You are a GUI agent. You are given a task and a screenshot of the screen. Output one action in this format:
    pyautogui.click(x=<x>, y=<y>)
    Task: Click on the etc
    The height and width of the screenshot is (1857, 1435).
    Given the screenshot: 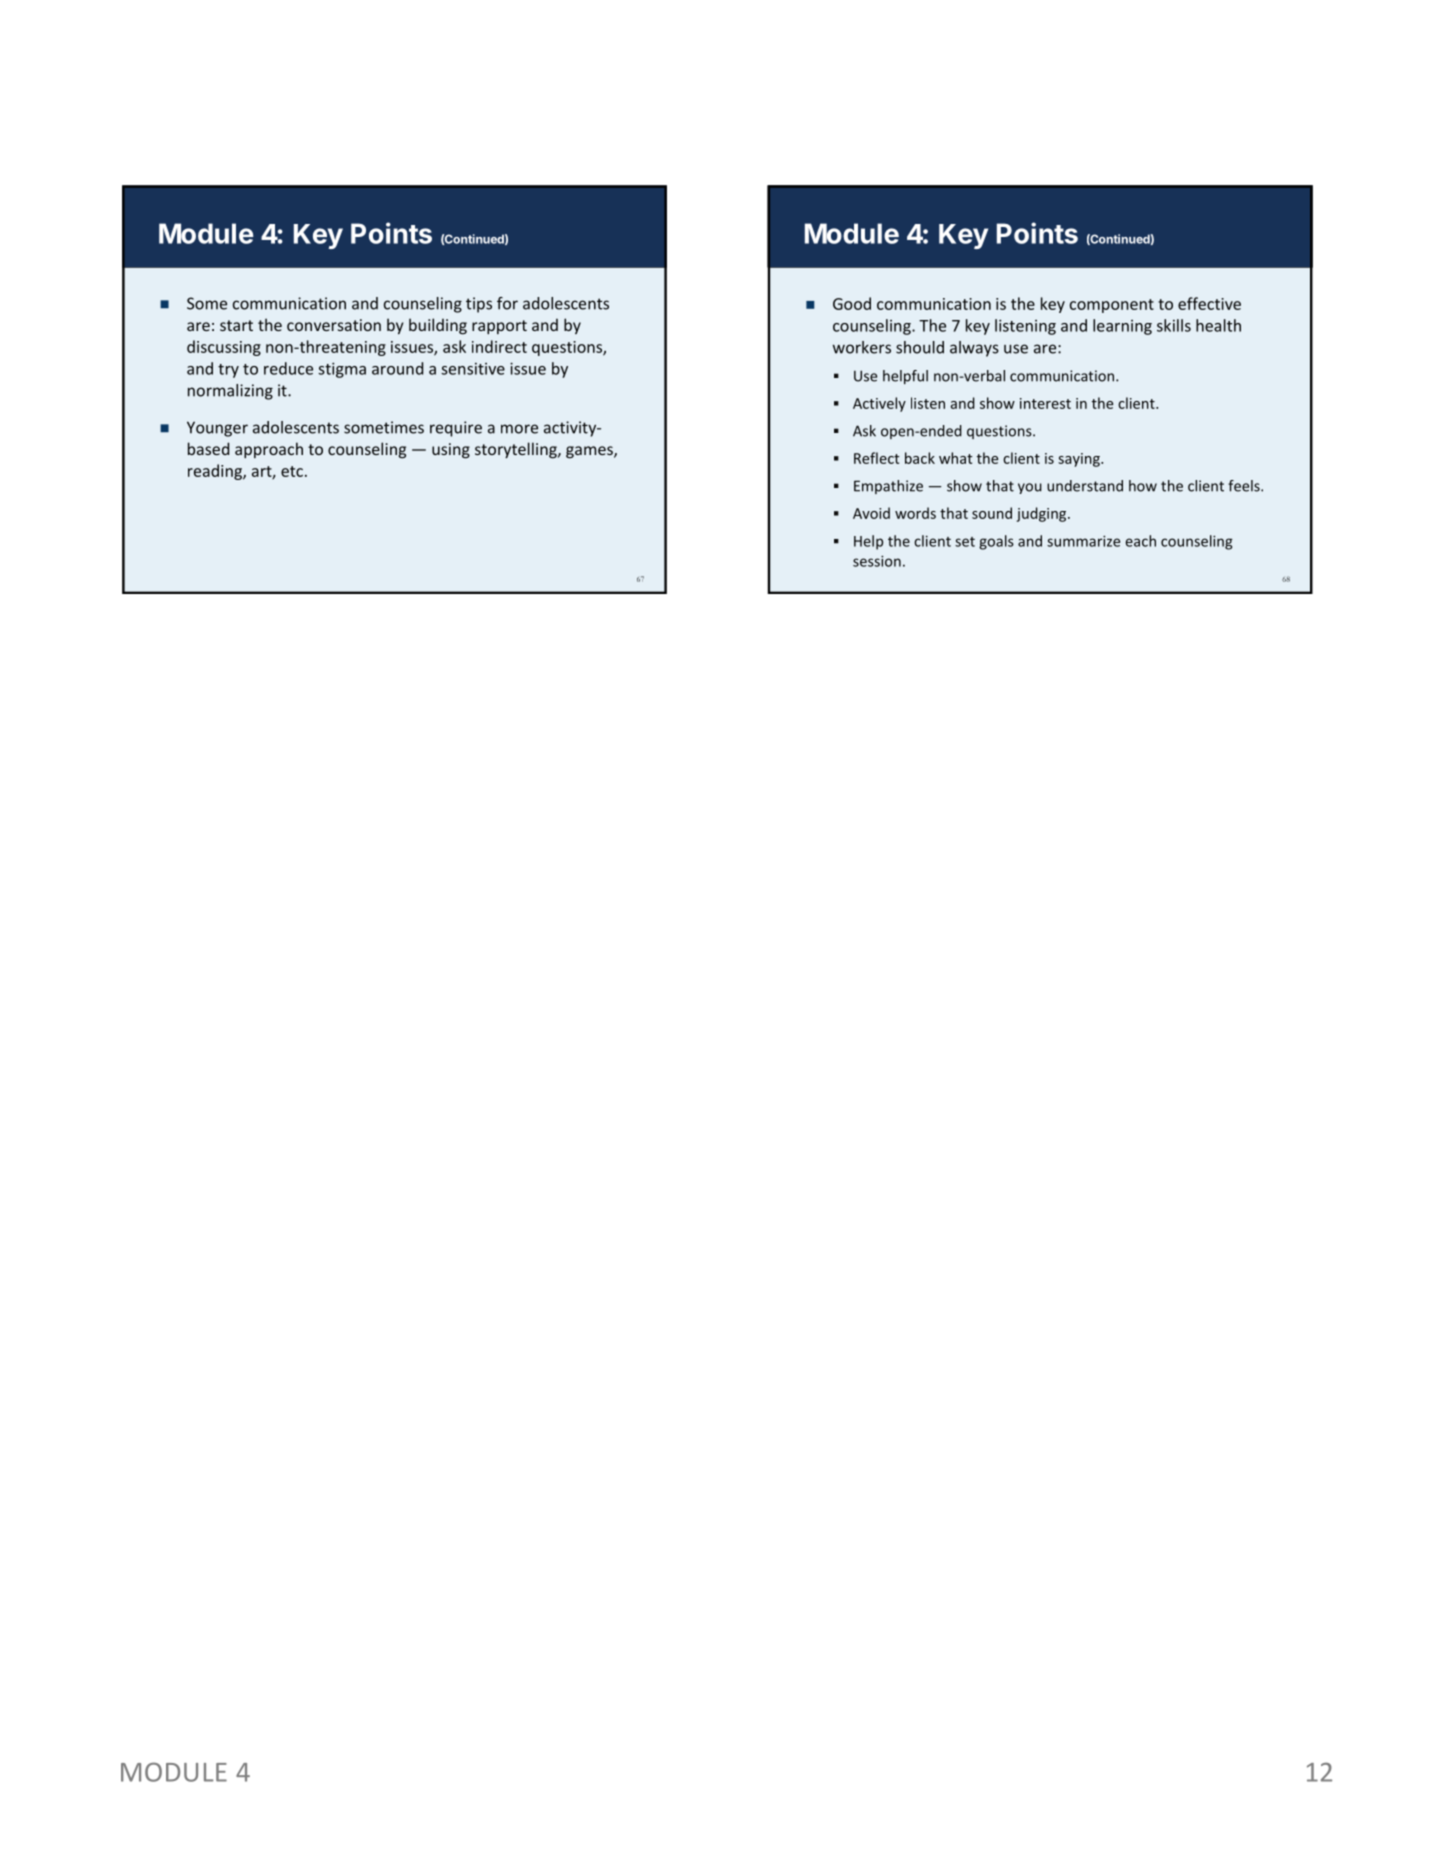 What is the action you would take?
    pyautogui.click(x=292, y=471)
